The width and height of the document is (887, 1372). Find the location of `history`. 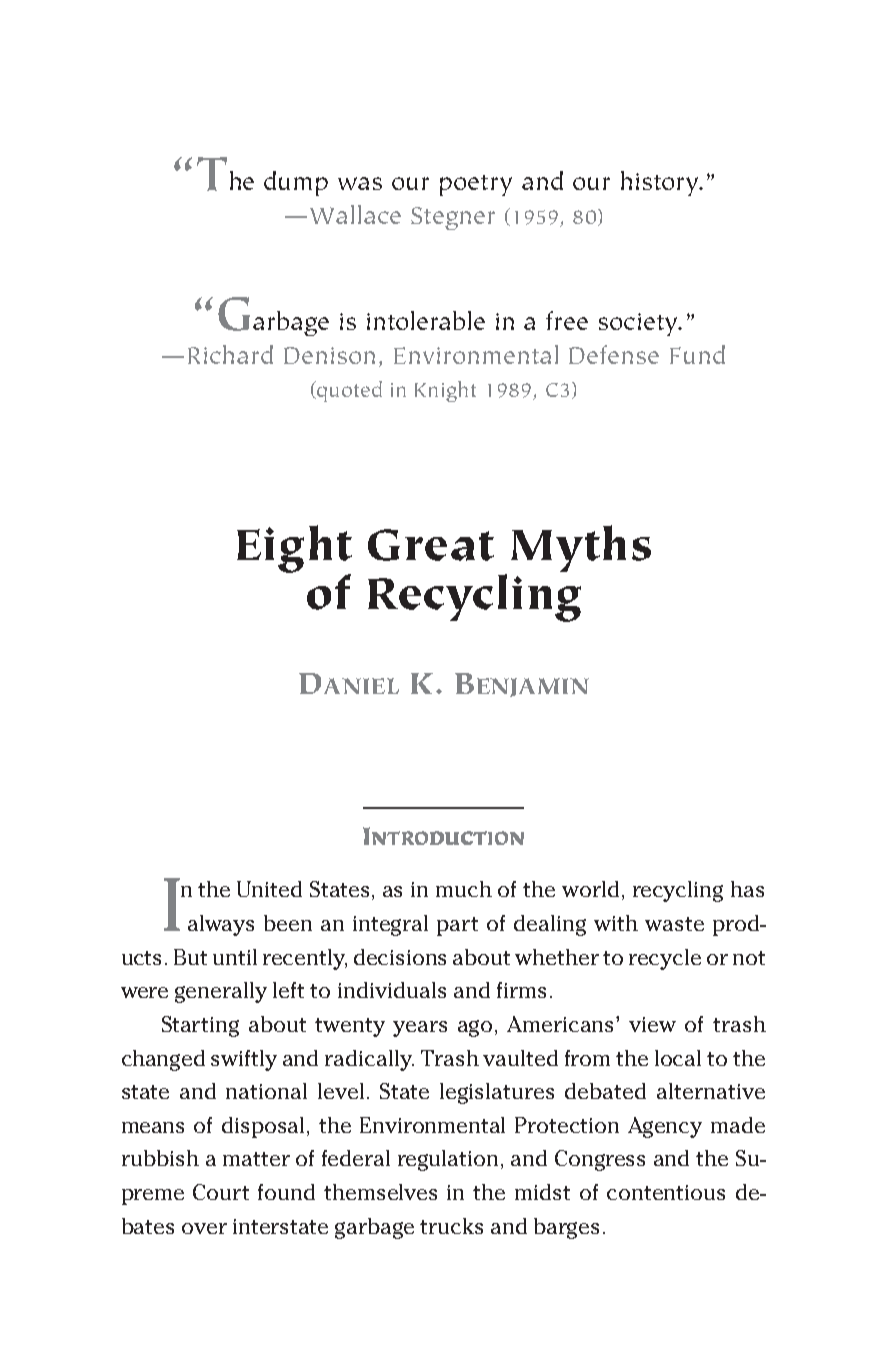

history is located at coordinates (661, 183).
